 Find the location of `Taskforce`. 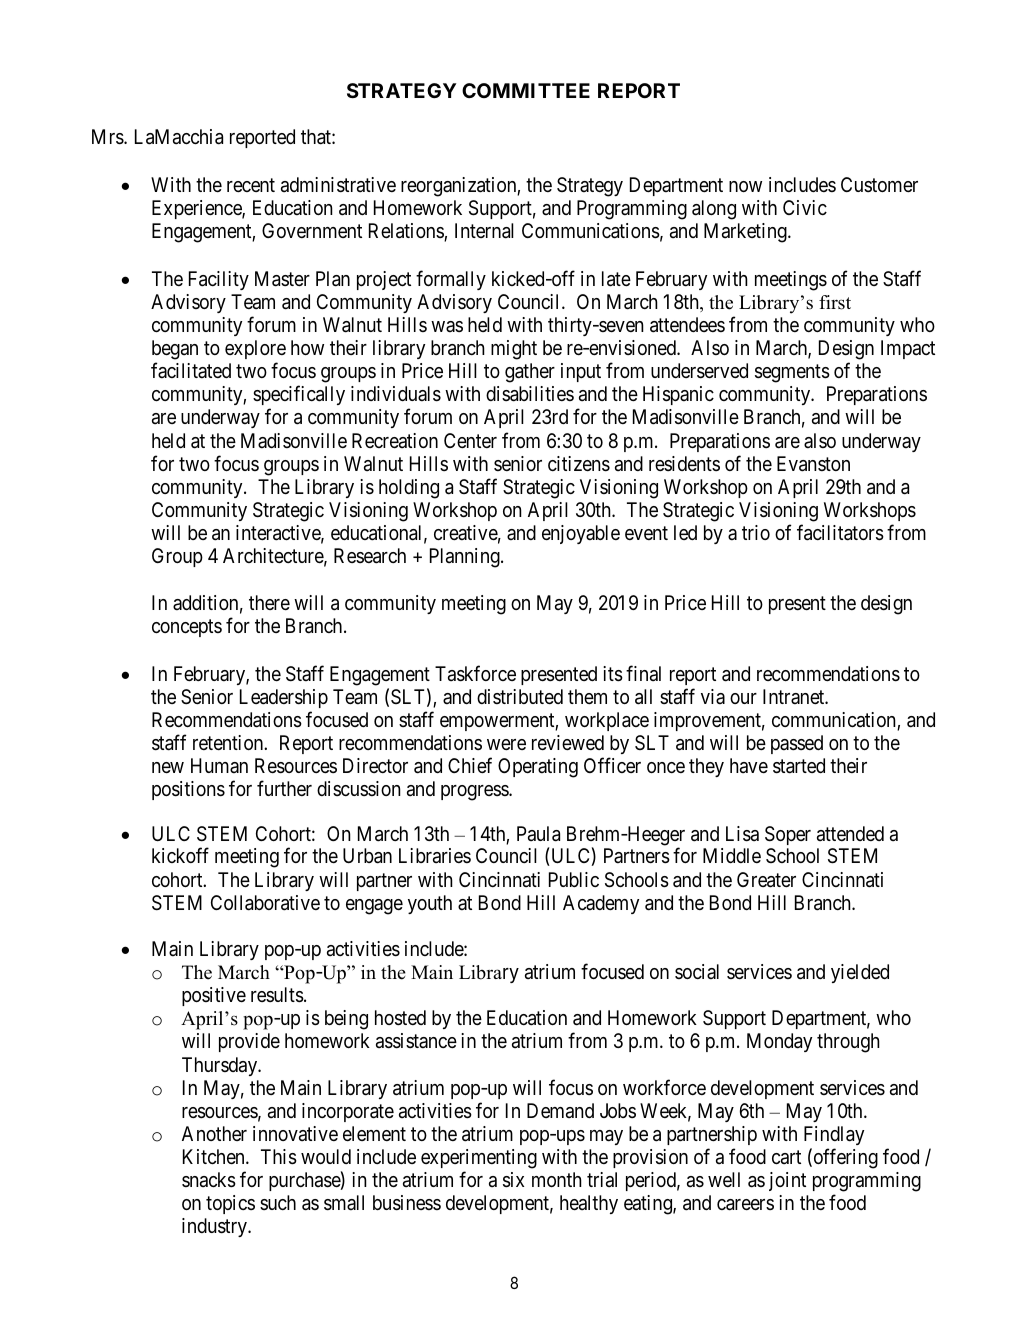

Taskforce is located at coordinates (475, 673).
